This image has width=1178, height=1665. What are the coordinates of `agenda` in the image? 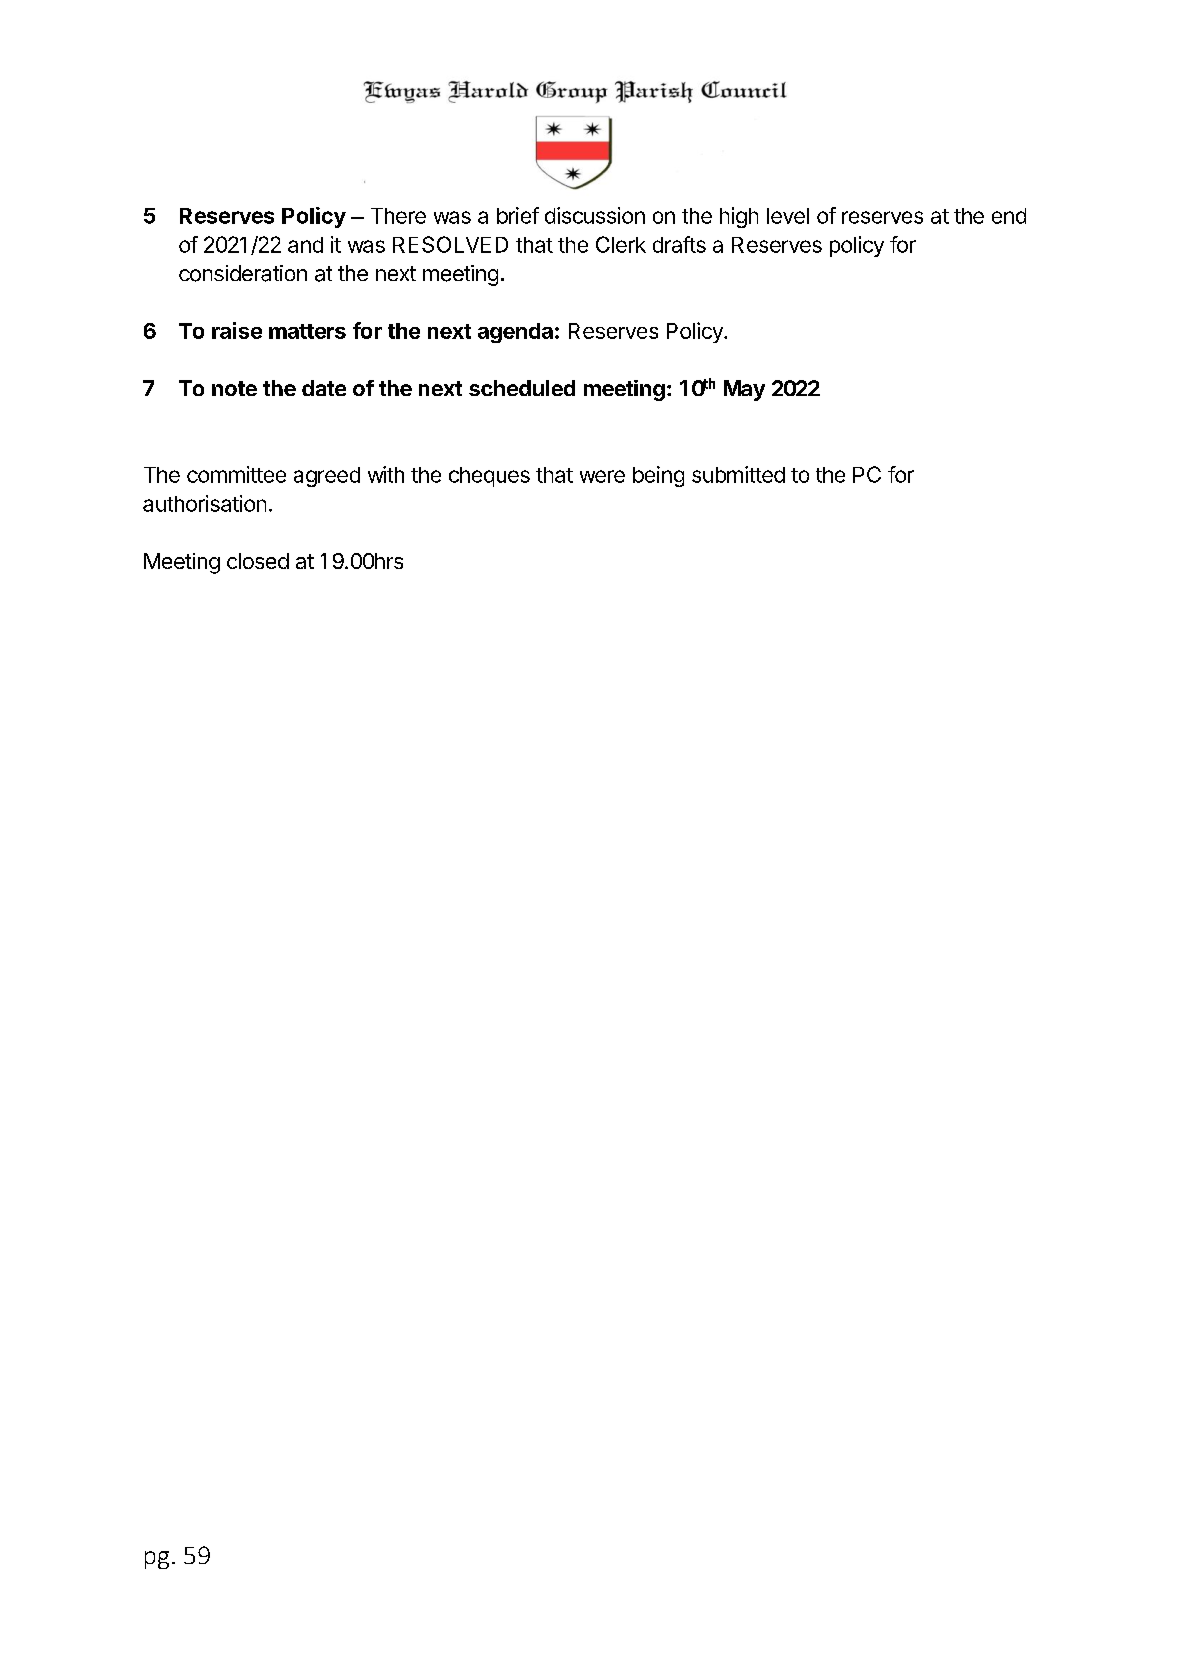 It's located at (515, 333).
